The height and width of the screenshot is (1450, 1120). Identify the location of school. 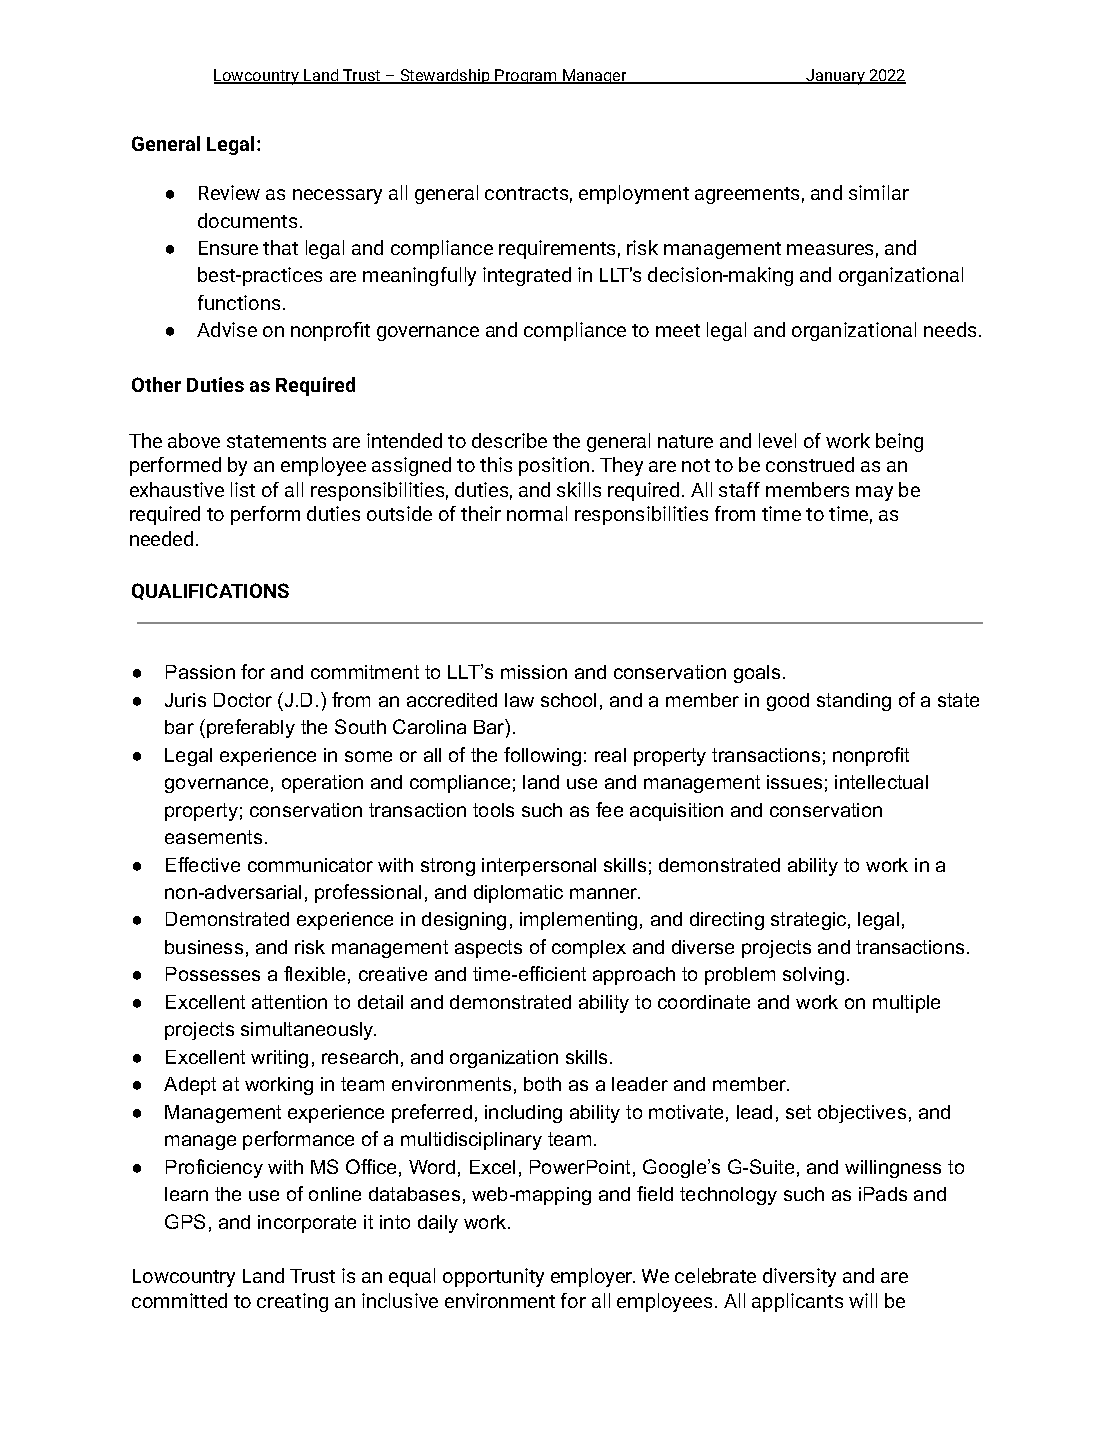
(568, 700).
